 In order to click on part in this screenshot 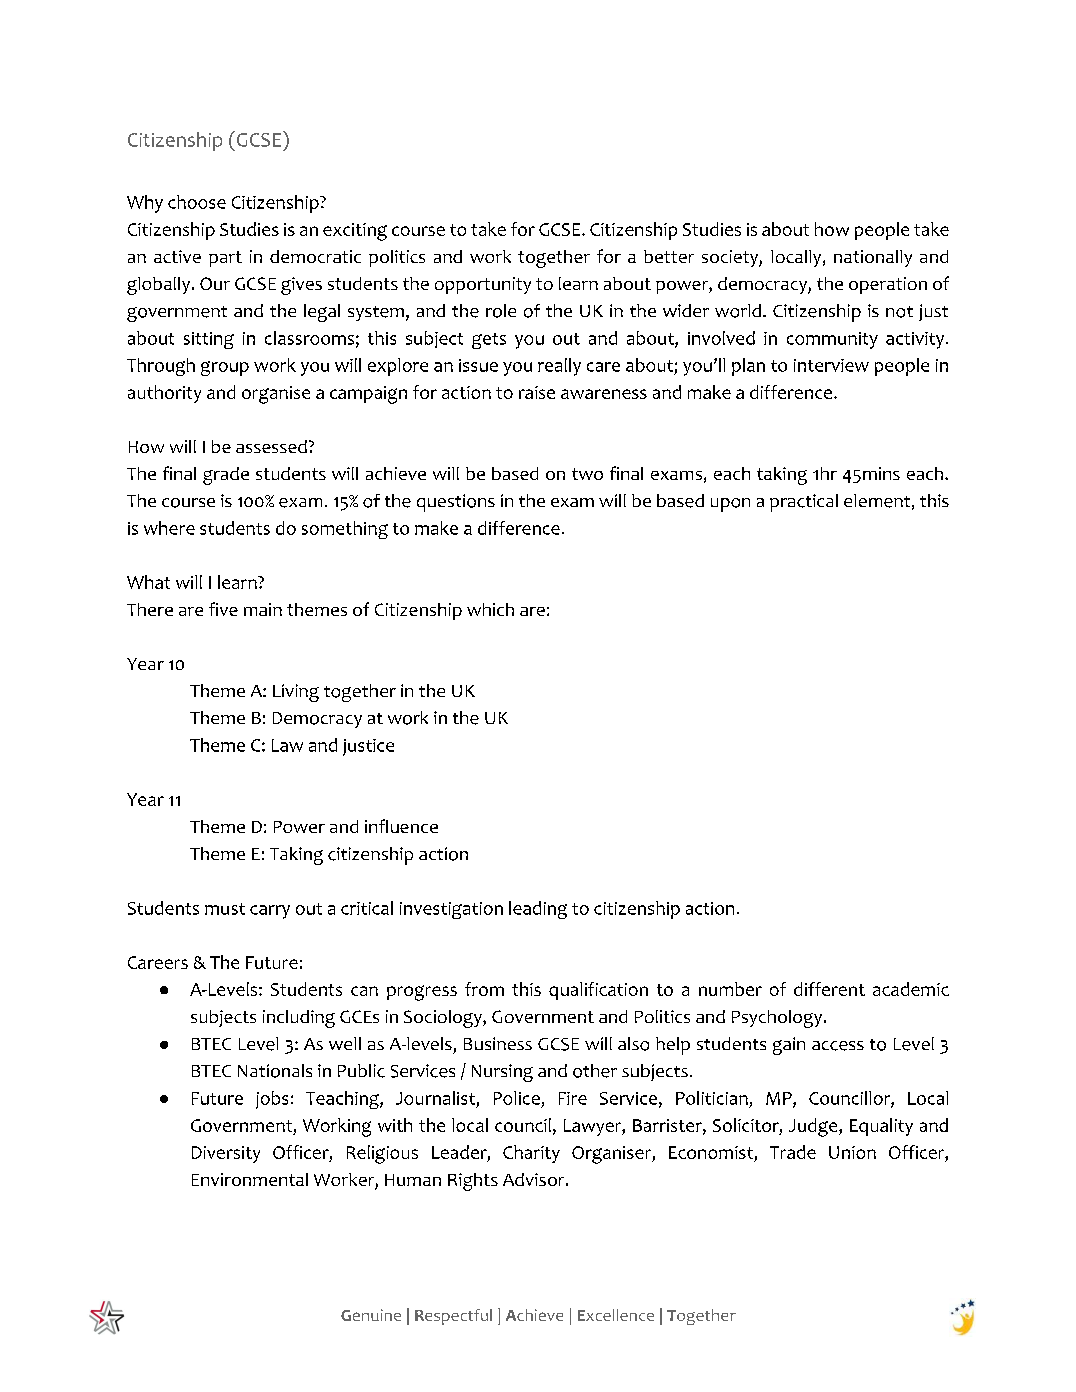, I will do `click(225, 259)`.
